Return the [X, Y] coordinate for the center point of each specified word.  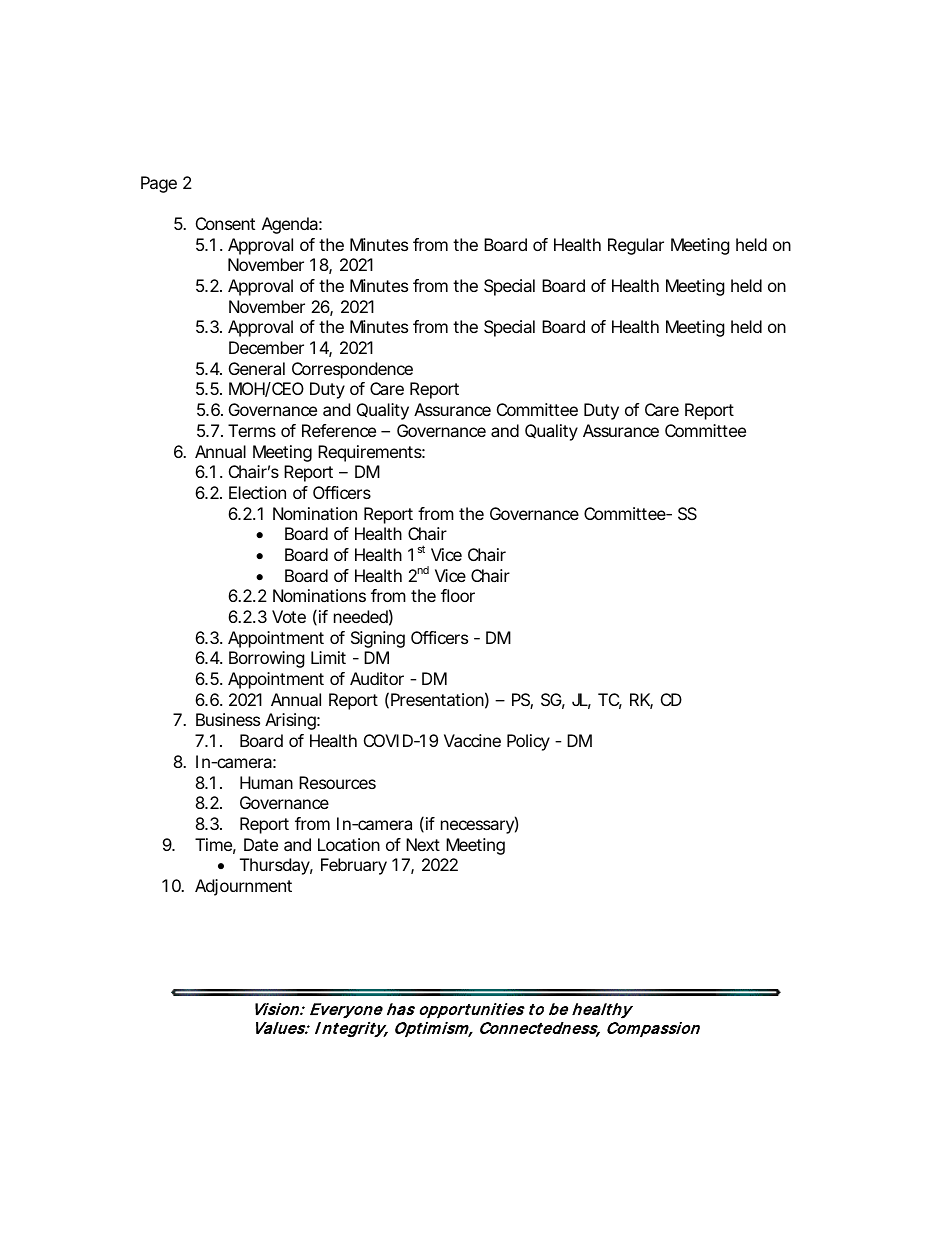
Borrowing [267, 659]
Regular [636, 246]
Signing [378, 639]
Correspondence [352, 370]
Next [423, 844]
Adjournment [243, 887]
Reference [339, 430]
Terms [252, 430]
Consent [225, 223]
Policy [528, 742]
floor [458, 595]
